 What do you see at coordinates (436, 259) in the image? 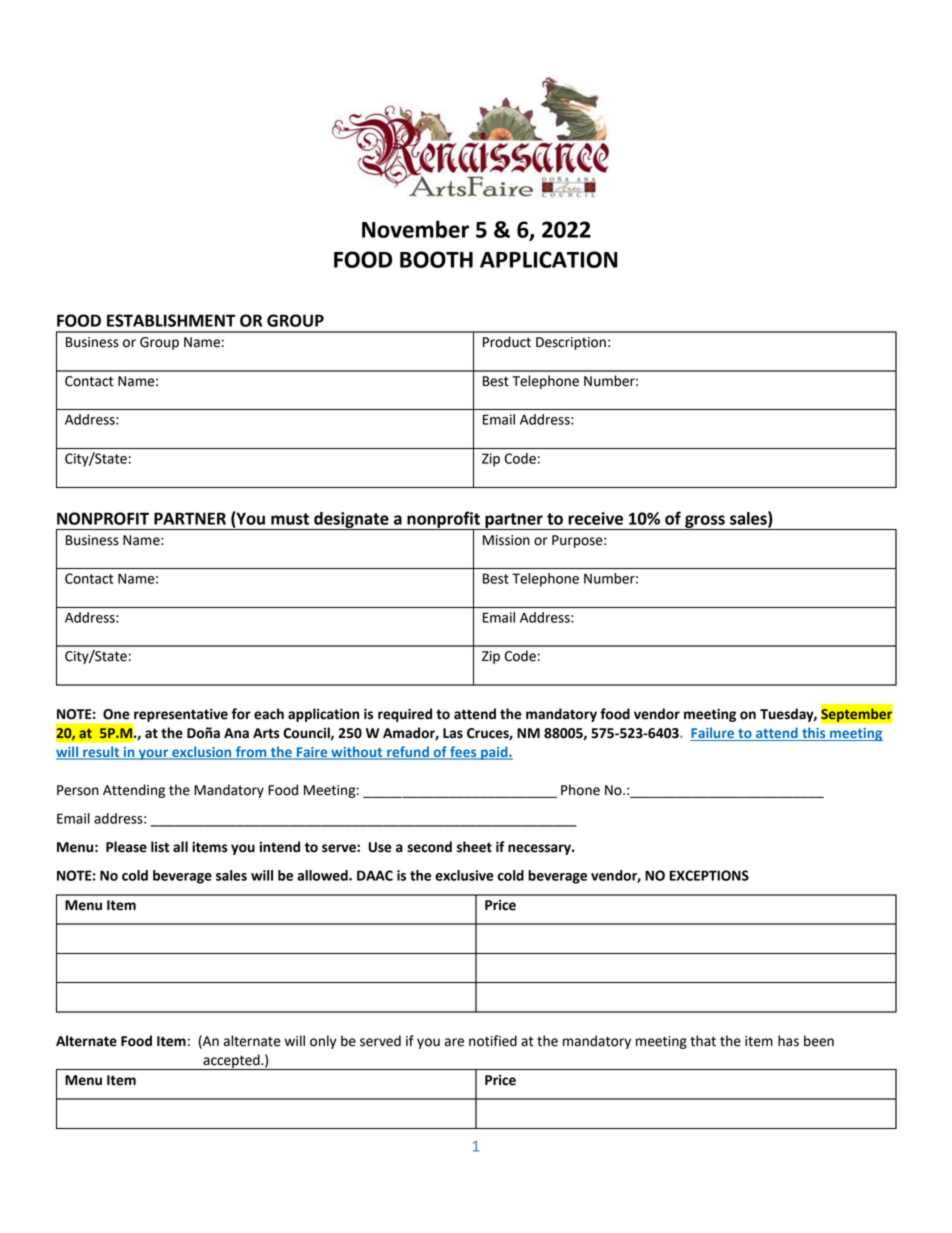
I see `BOOTH` at bounding box center [436, 259].
